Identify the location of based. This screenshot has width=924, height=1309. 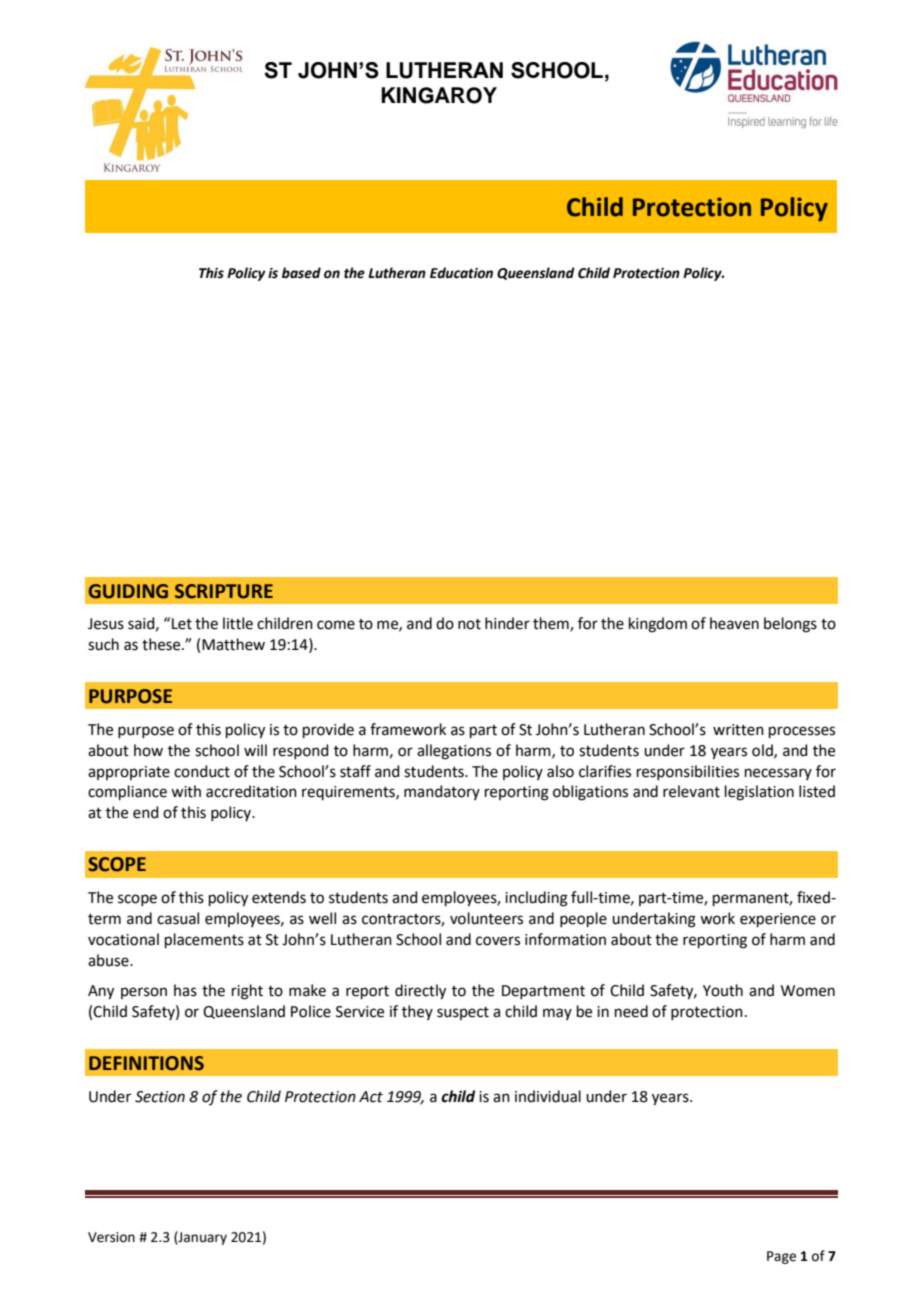
(301, 273).
